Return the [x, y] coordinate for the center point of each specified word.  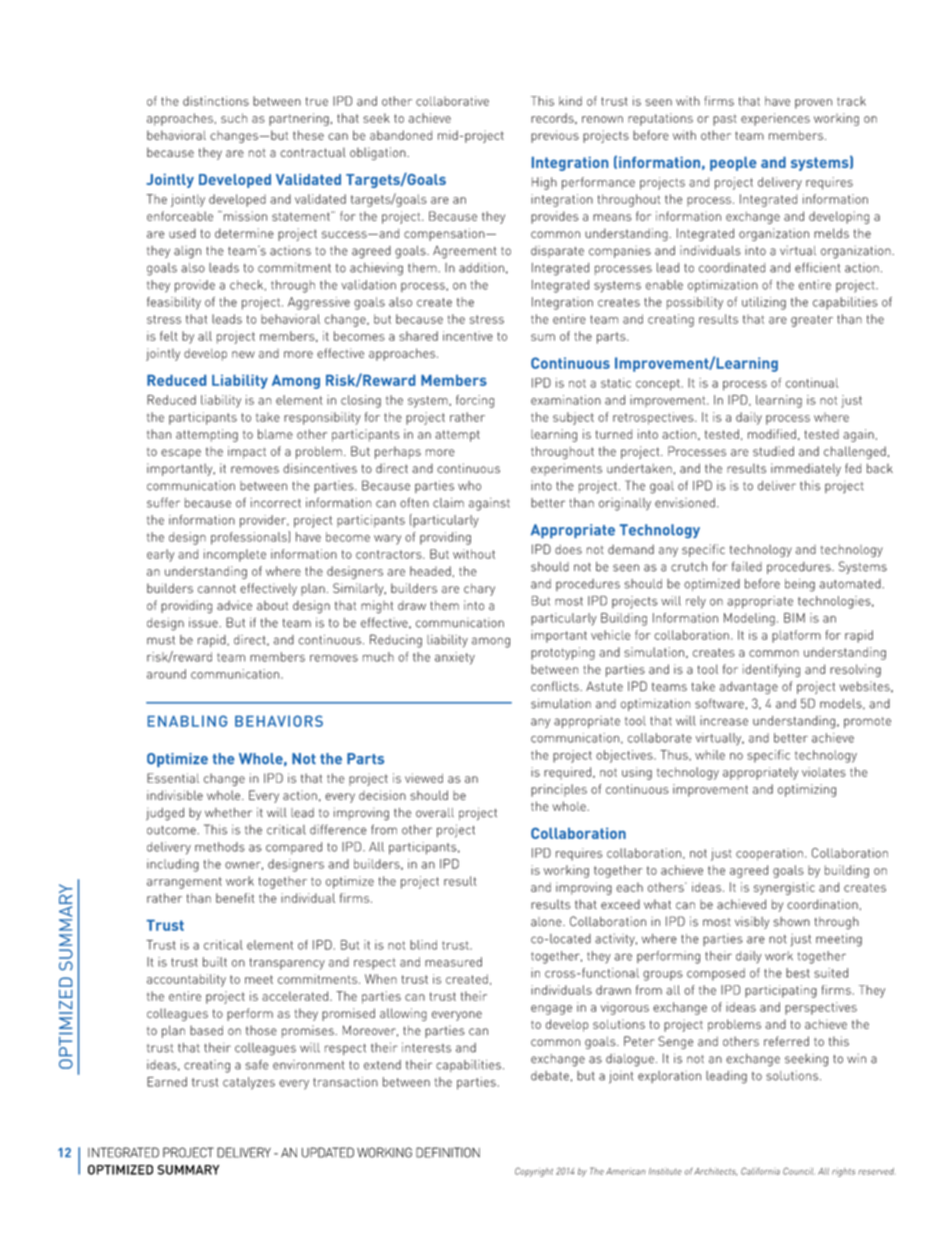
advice [234, 605]
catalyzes [249, 1083]
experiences [775, 119]
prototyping [563, 653]
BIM [794, 618]
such [234, 118]
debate [550, 1076]
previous [555, 136]
